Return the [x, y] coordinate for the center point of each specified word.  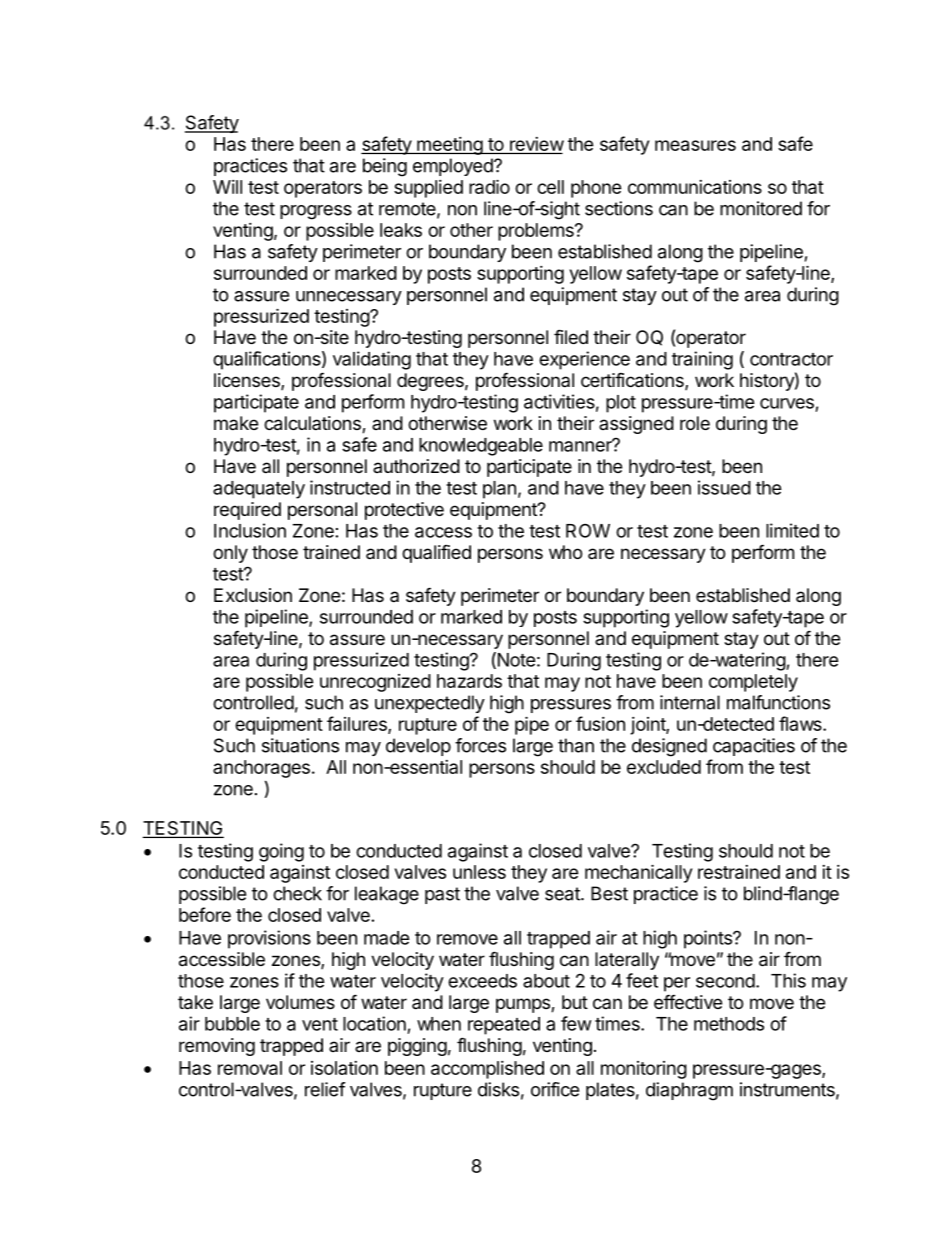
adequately [259, 490]
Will [227, 187]
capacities [754, 747]
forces [480, 745]
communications [695, 187]
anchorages [261, 769]
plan [499, 490]
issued [724, 487]
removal [250, 1068]
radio [489, 186]
